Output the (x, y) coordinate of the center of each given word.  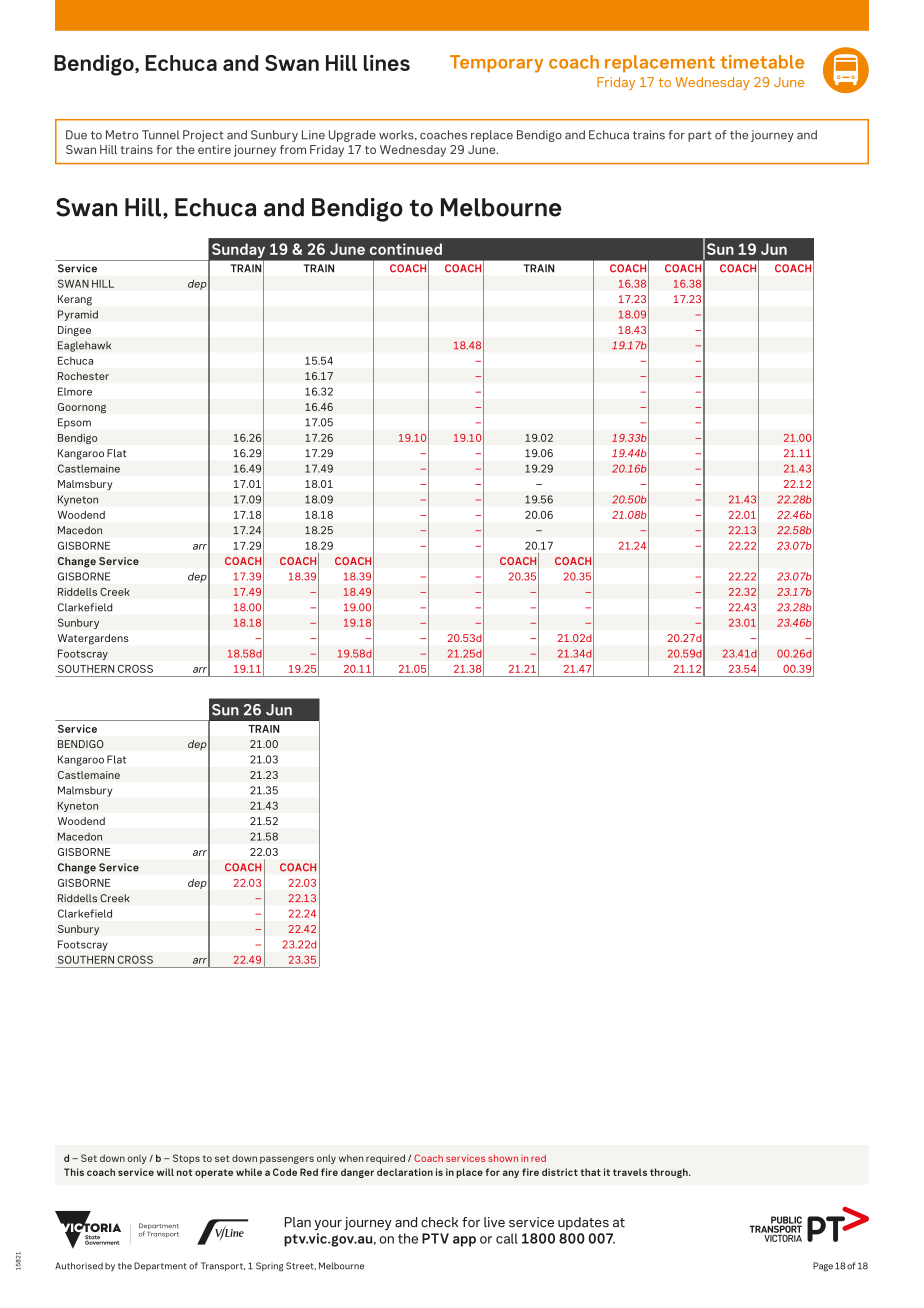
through (670, 1173)
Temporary (497, 64)
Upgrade (352, 136)
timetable (762, 62)
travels (630, 1172)
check (439, 1222)
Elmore (75, 391)
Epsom (74, 423)
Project (203, 136)
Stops (186, 1159)
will (165, 1172)
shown (503, 1158)
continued (406, 249)
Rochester (83, 376)
